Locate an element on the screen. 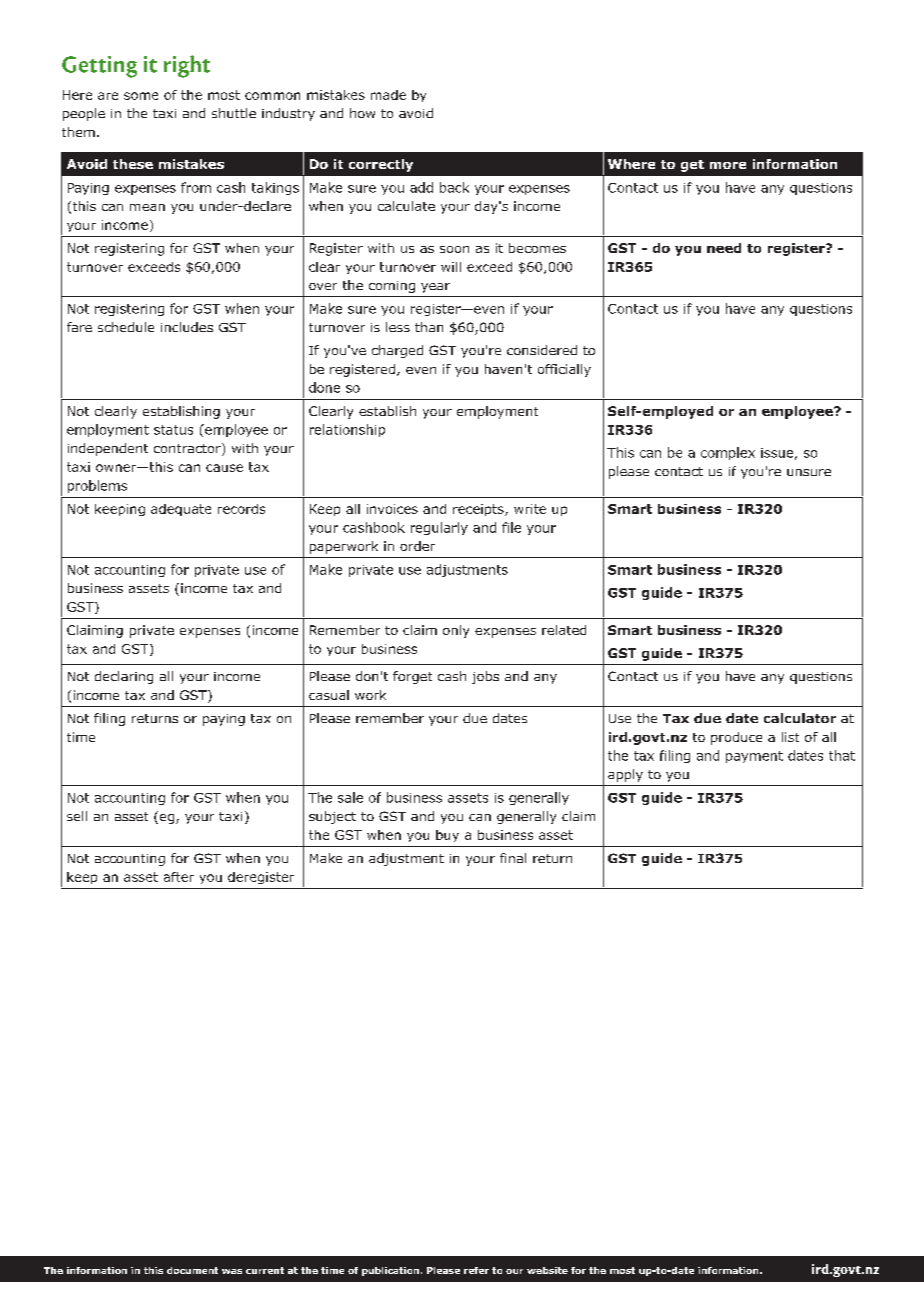  more is located at coordinates (728, 165).
